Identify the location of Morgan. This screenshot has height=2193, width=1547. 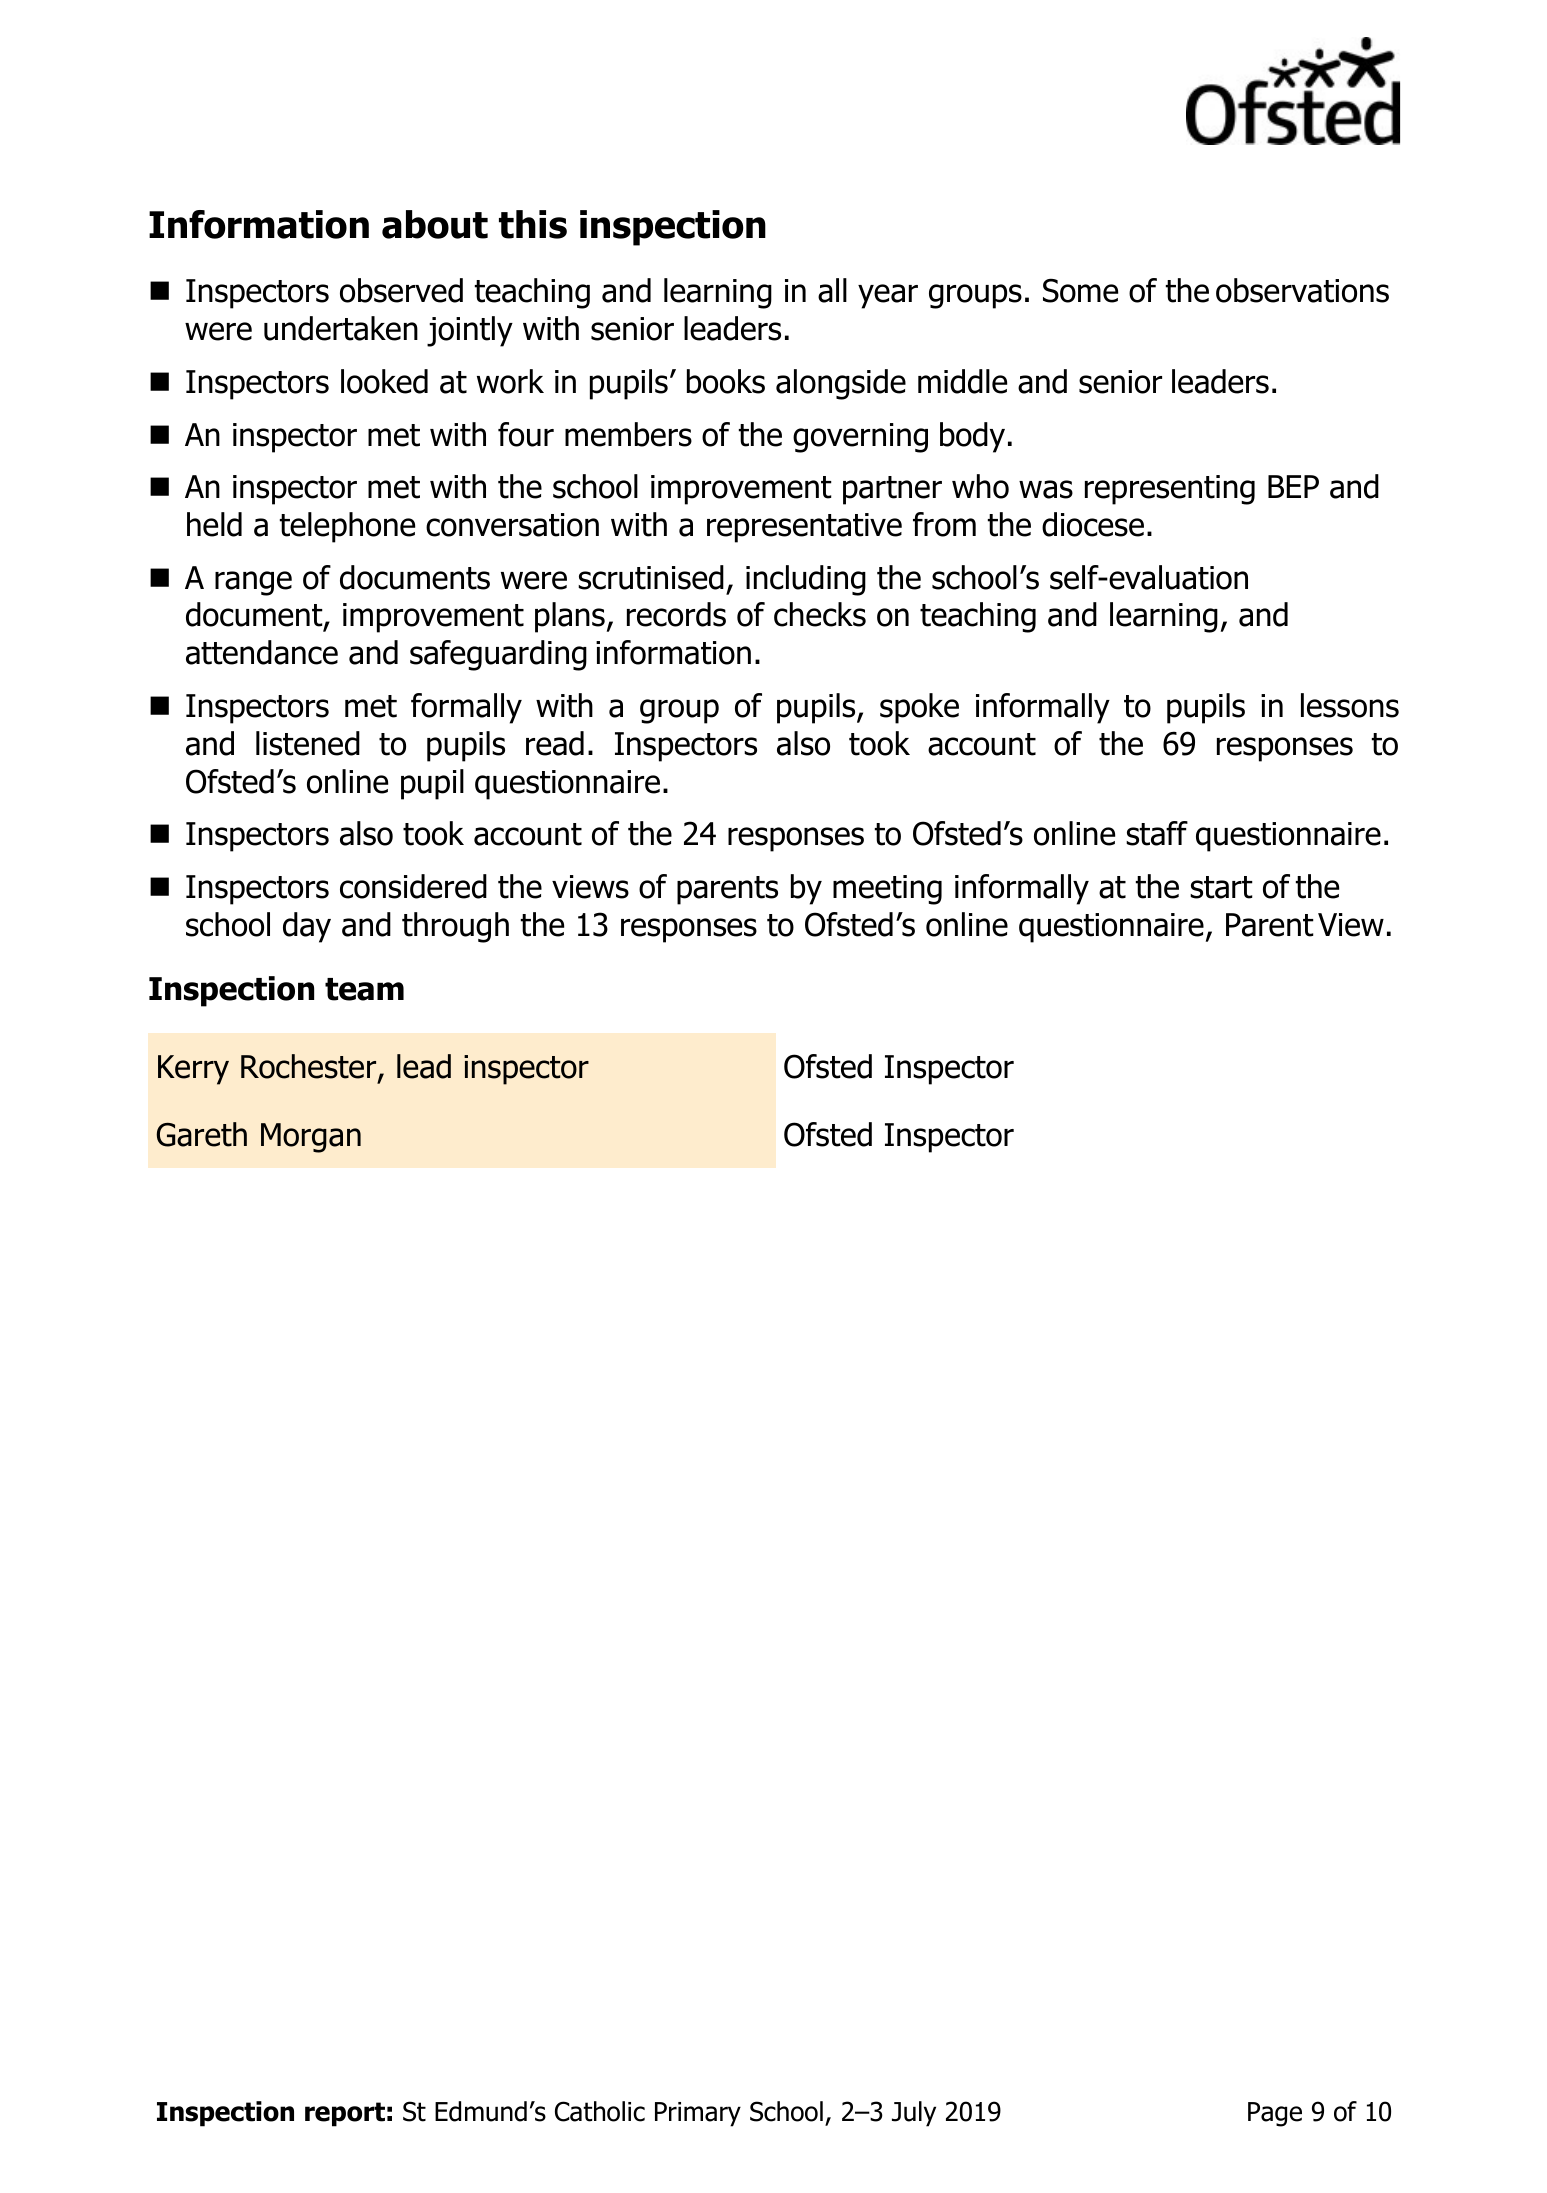
(311, 1138).
